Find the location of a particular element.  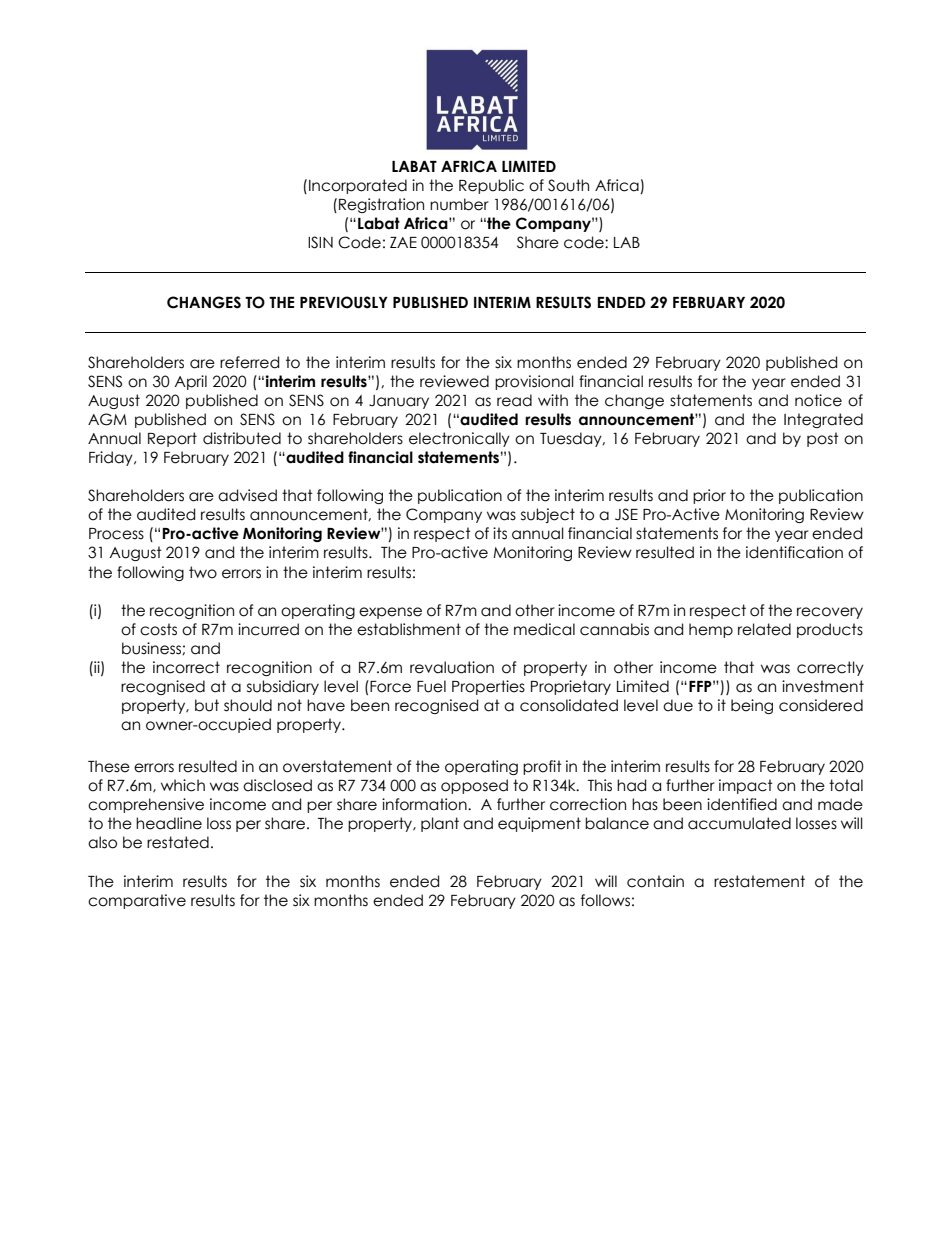

South is located at coordinates (568, 185).
